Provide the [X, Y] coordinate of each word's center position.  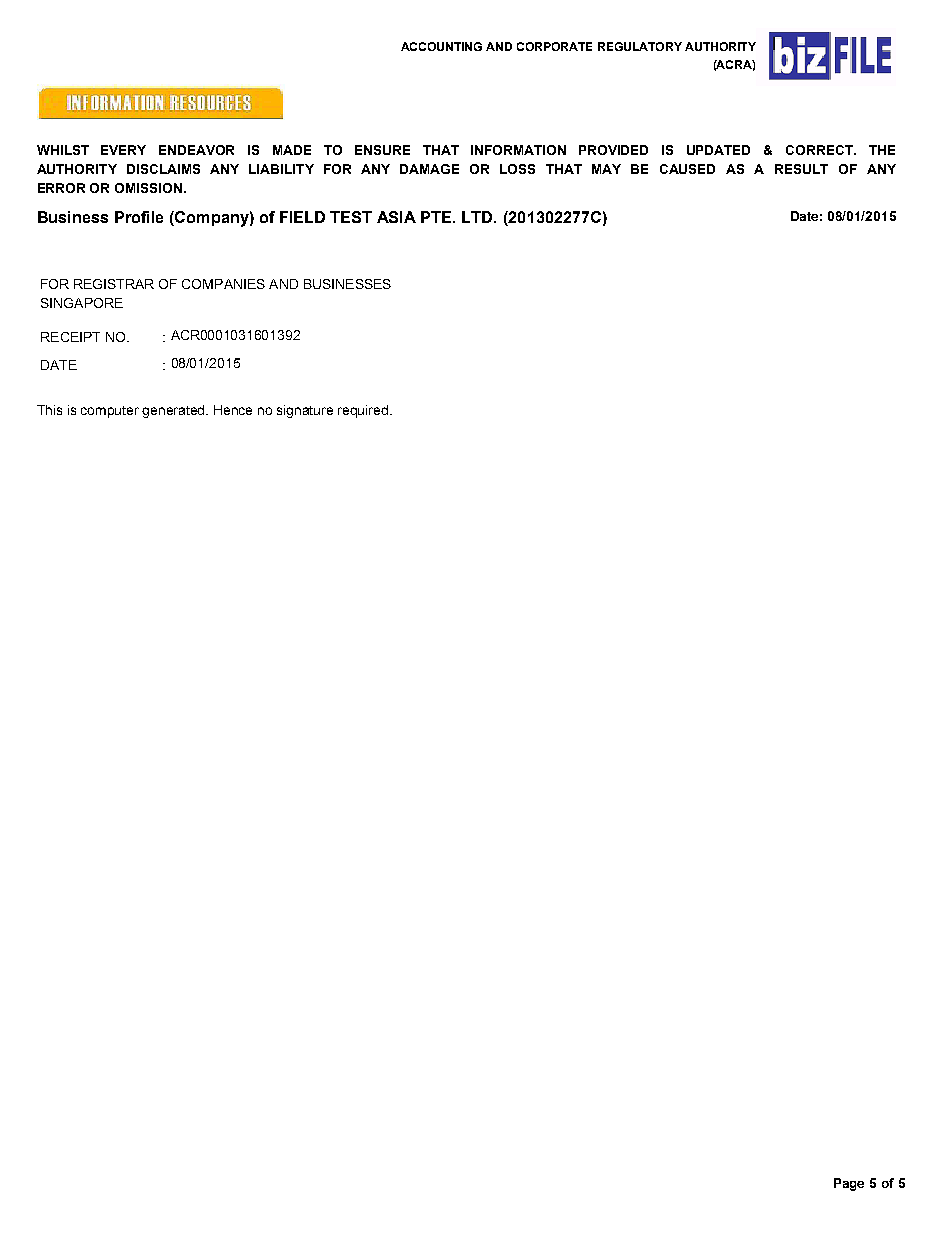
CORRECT [820, 150]
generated [174, 411]
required [364, 411]
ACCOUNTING [441, 46]
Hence [233, 410]
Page [849, 1184]
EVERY [123, 150]
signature [305, 411]
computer [110, 412]
